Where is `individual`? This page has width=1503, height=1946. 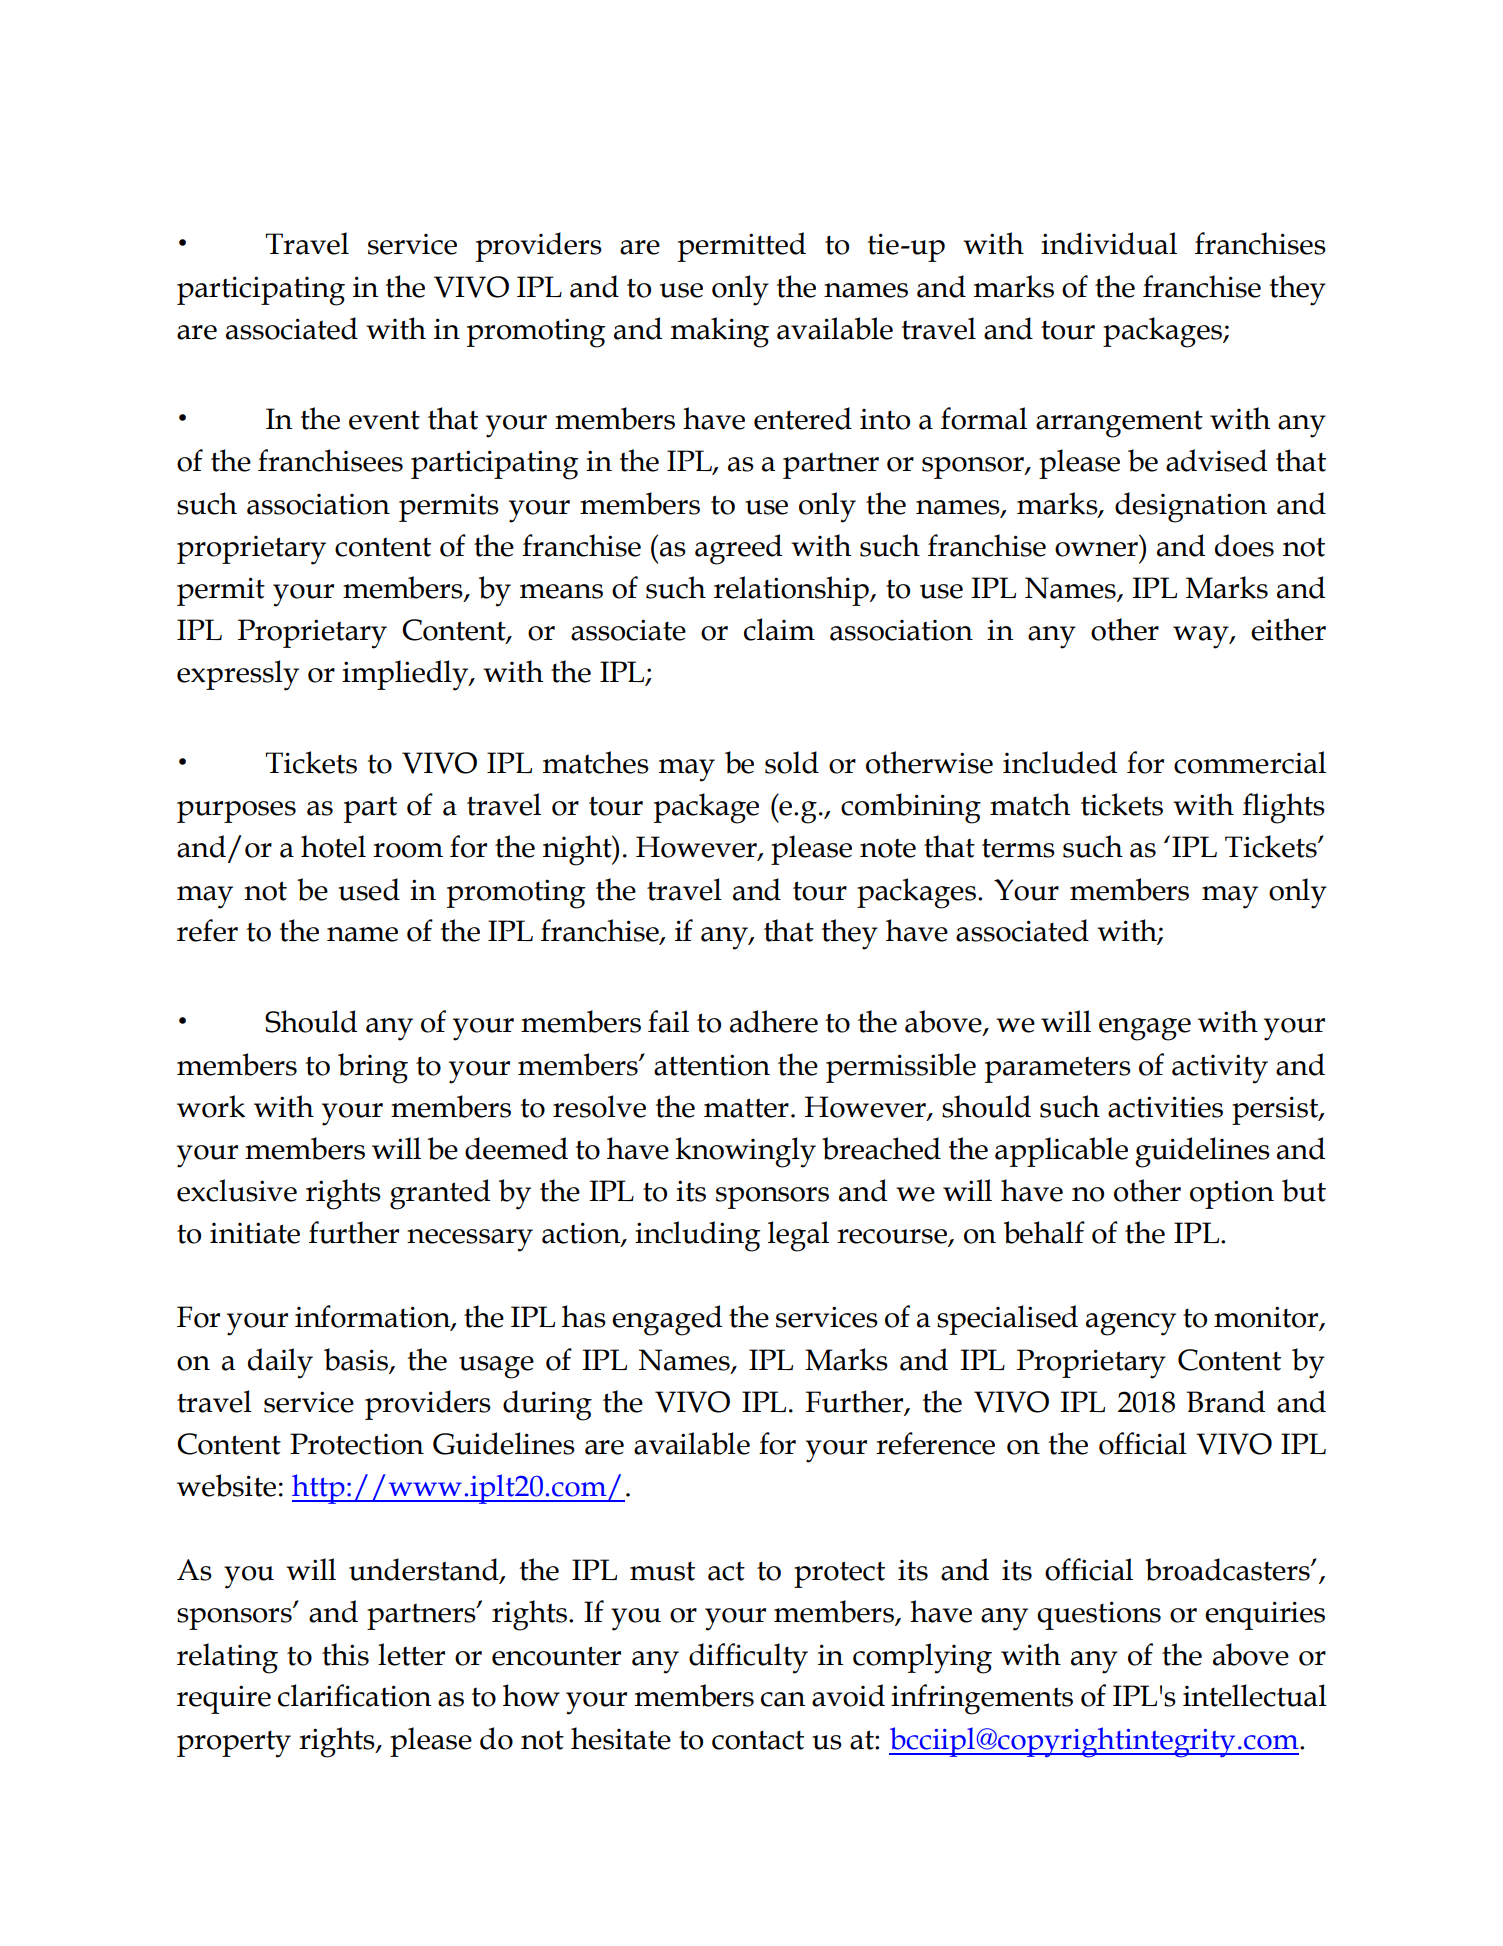 individual is located at coordinates (1109, 243).
